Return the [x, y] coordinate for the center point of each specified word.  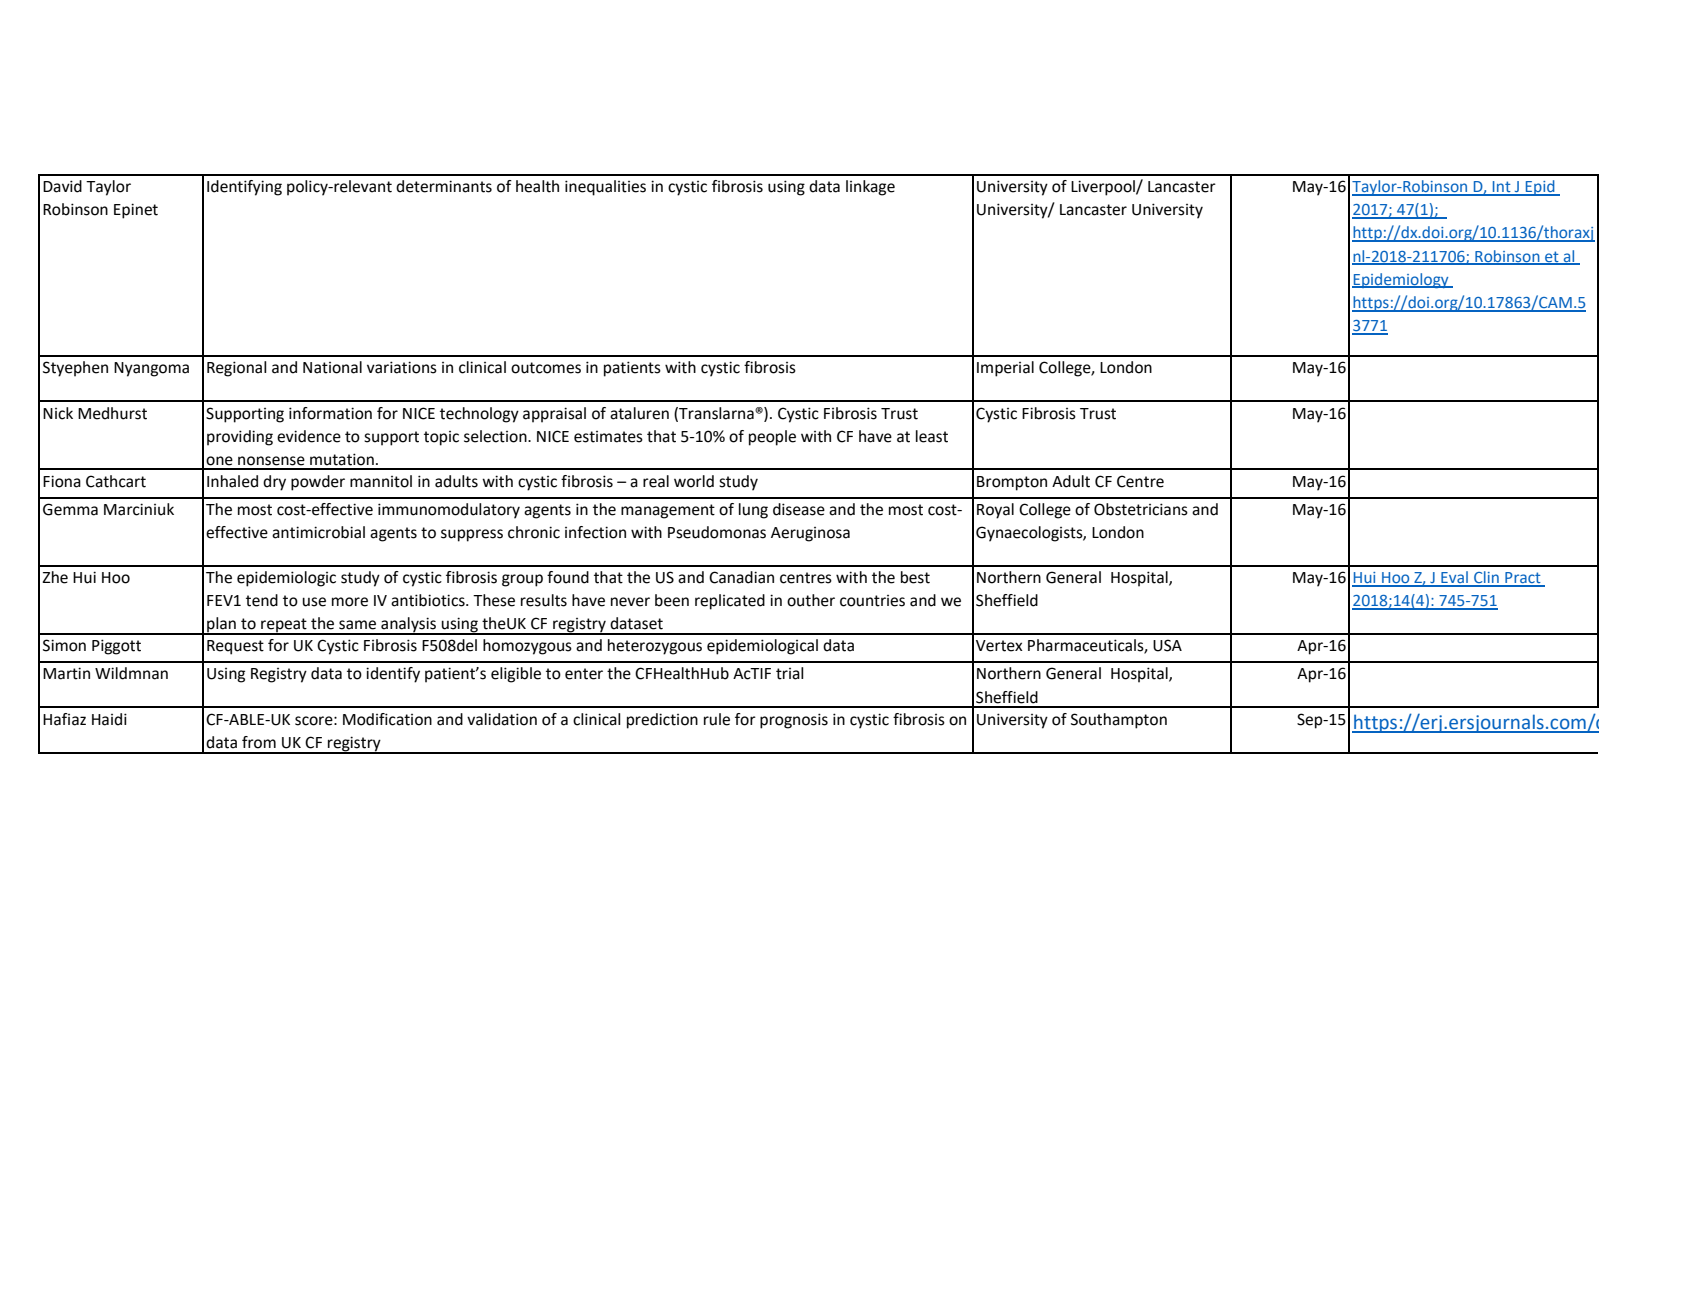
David [62, 186]
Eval [1454, 578]
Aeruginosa [810, 534]
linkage [870, 188]
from [259, 742]
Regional [237, 369]
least [932, 436]
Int [1502, 188]
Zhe [55, 577]
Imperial [1005, 369]
